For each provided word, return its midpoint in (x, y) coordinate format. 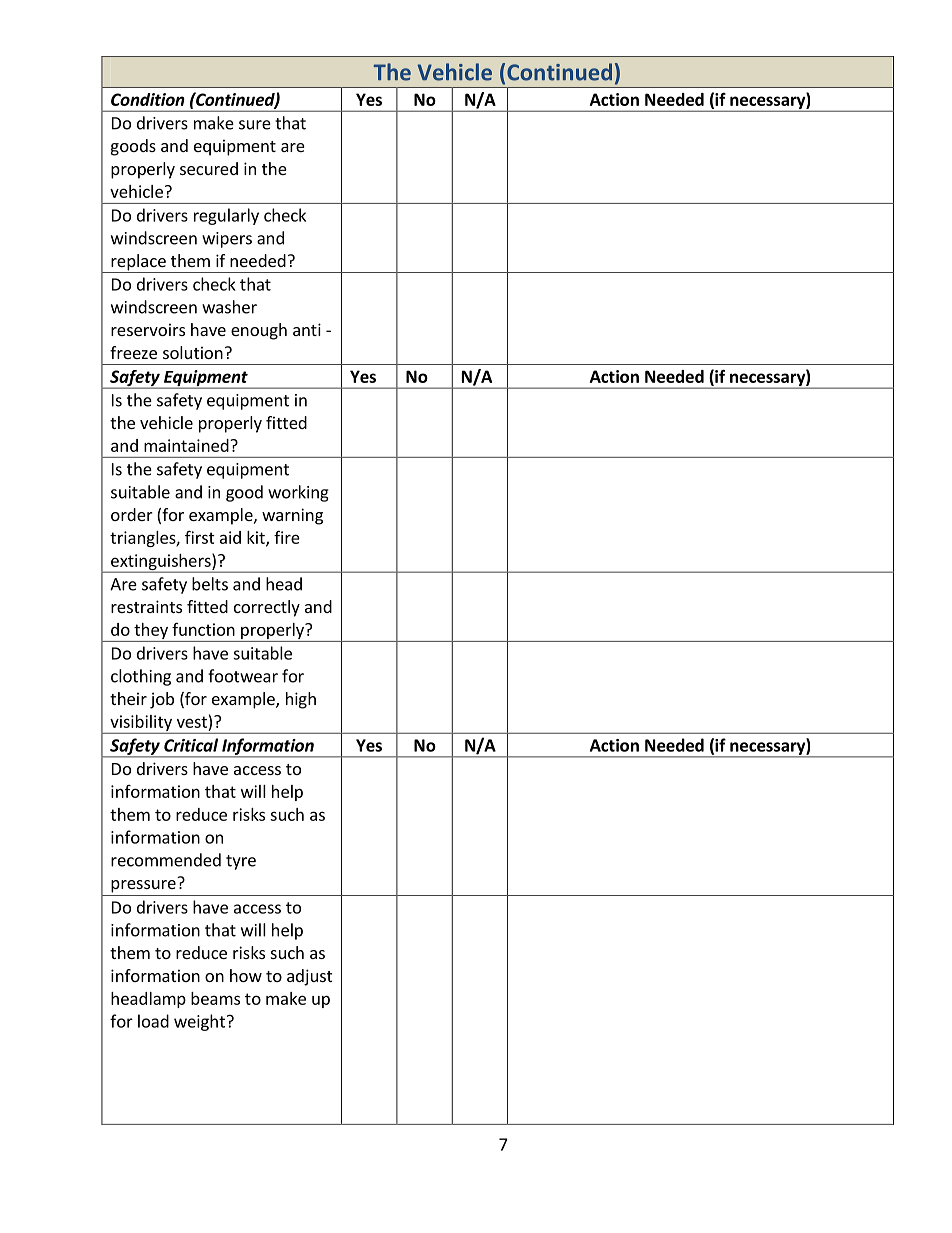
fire (287, 537)
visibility (141, 724)
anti (307, 329)
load (153, 1021)
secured (209, 168)
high (301, 700)
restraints (146, 606)
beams (215, 998)
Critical (191, 745)
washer (229, 307)
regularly (226, 216)
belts (210, 584)
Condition (148, 99)
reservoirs (148, 329)
